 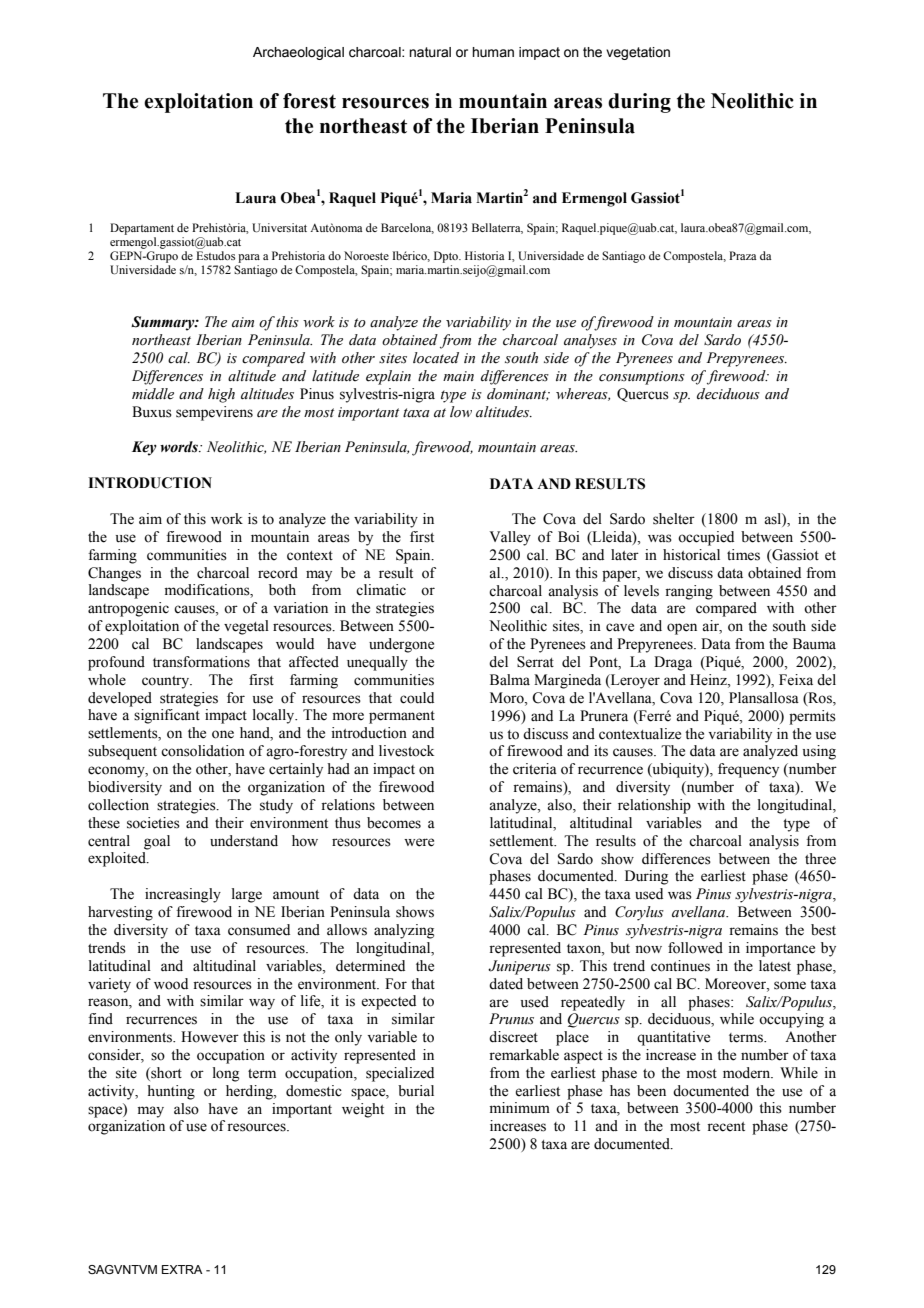 I want to click on vegetation, so click(x=638, y=53).
